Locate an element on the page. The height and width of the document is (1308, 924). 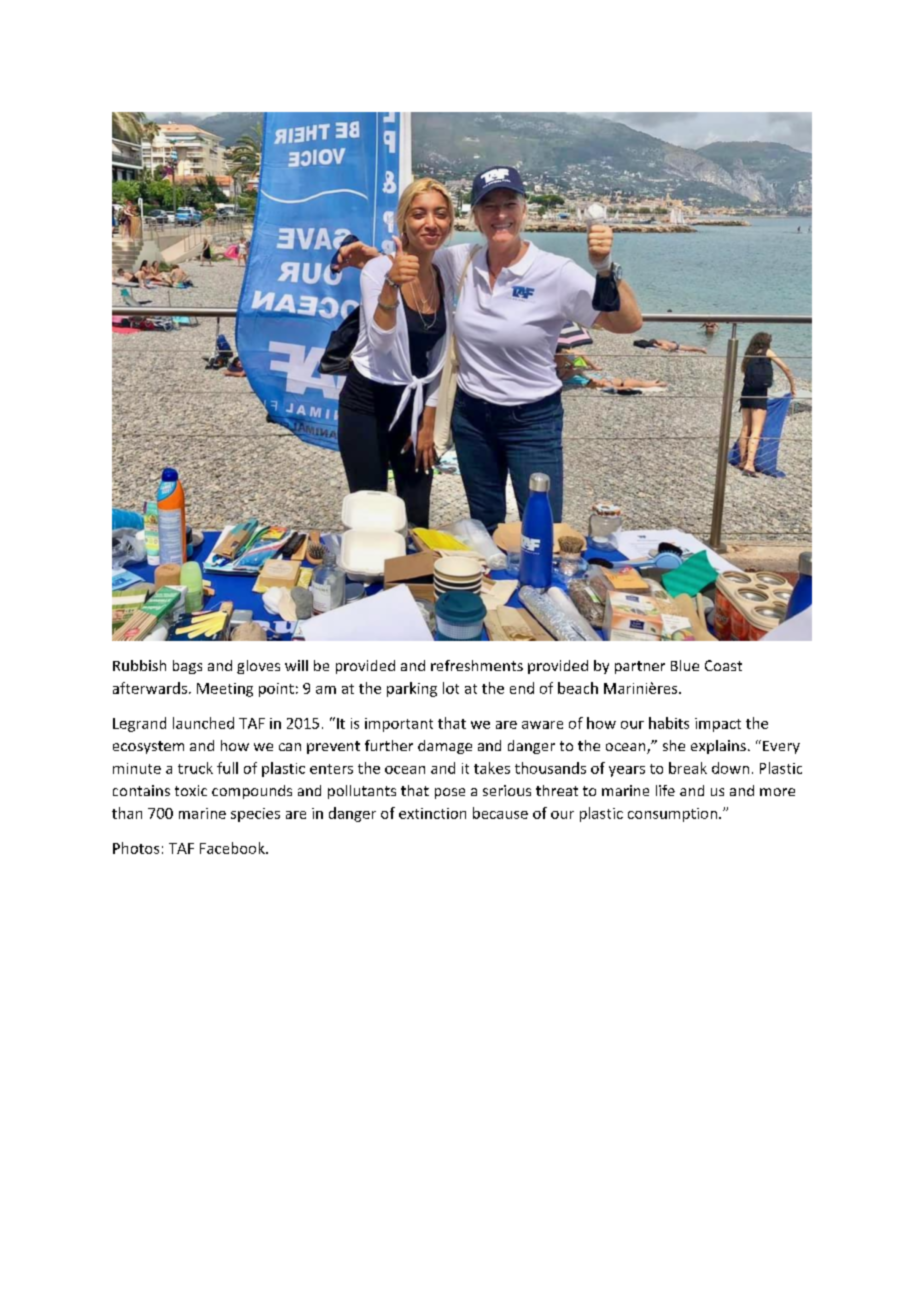
launched is located at coordinates (203, 723).
